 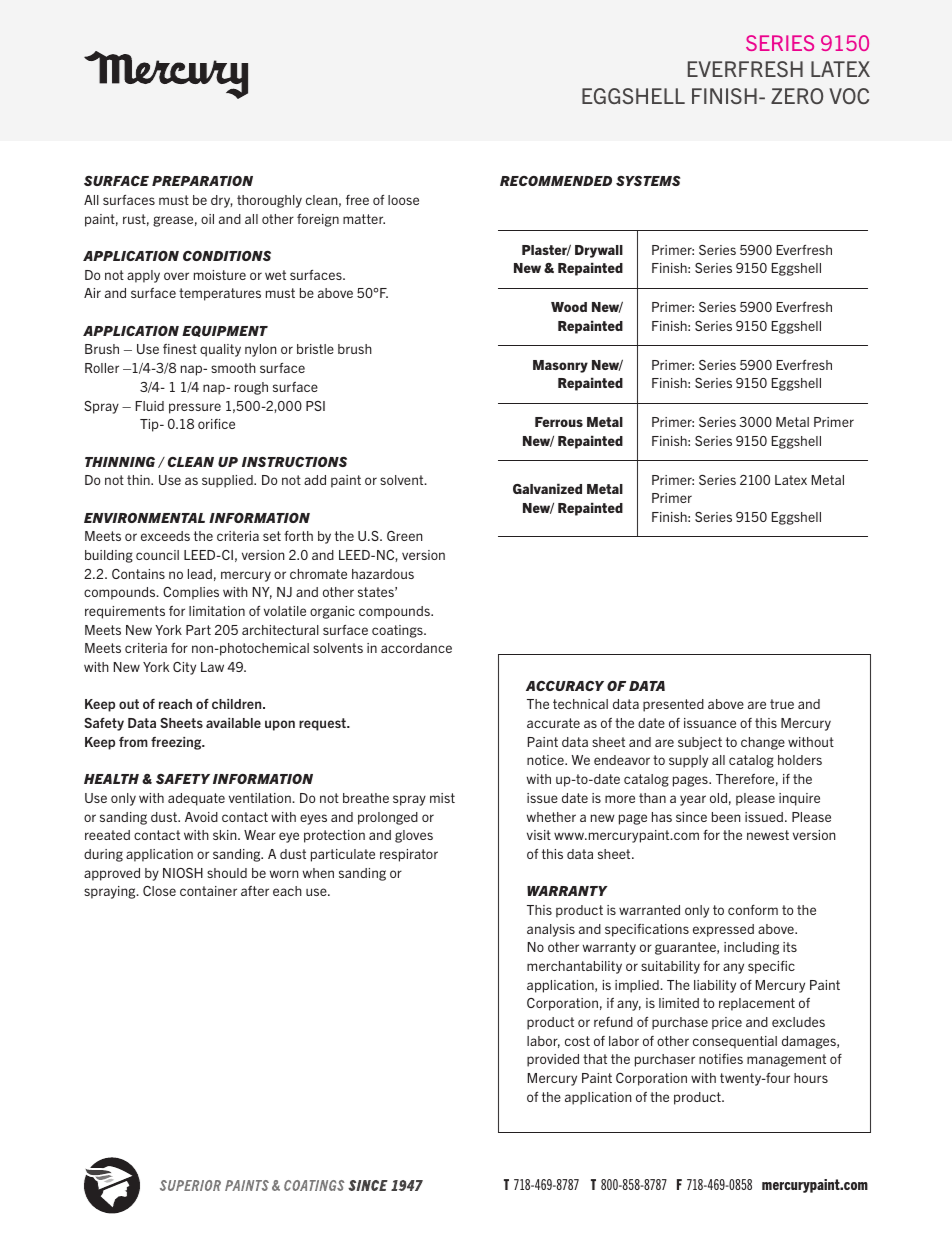 I want to click on PREPARATION, so click(x=202, y=181).
